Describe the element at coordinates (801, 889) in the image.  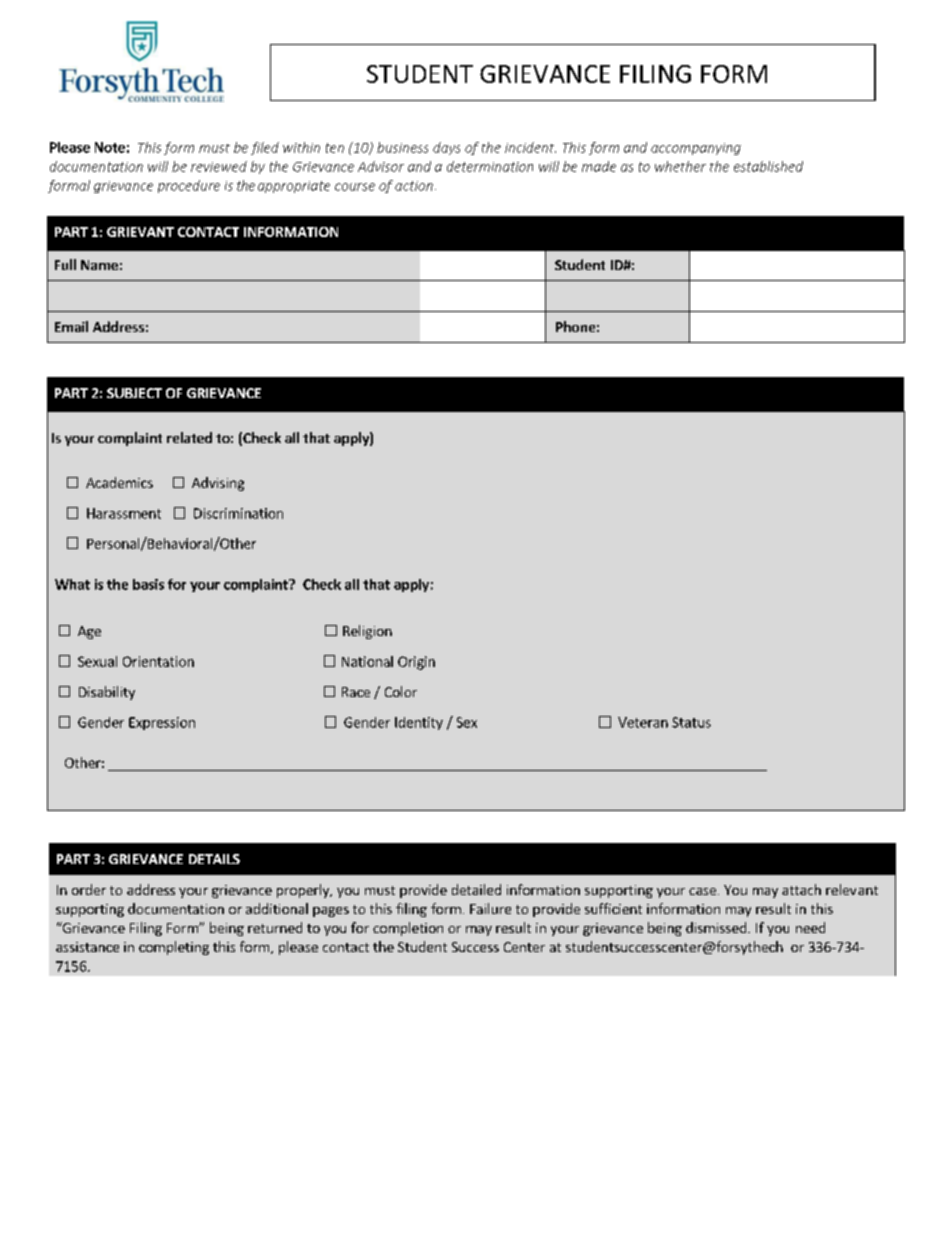
I see `attach` at that location.
